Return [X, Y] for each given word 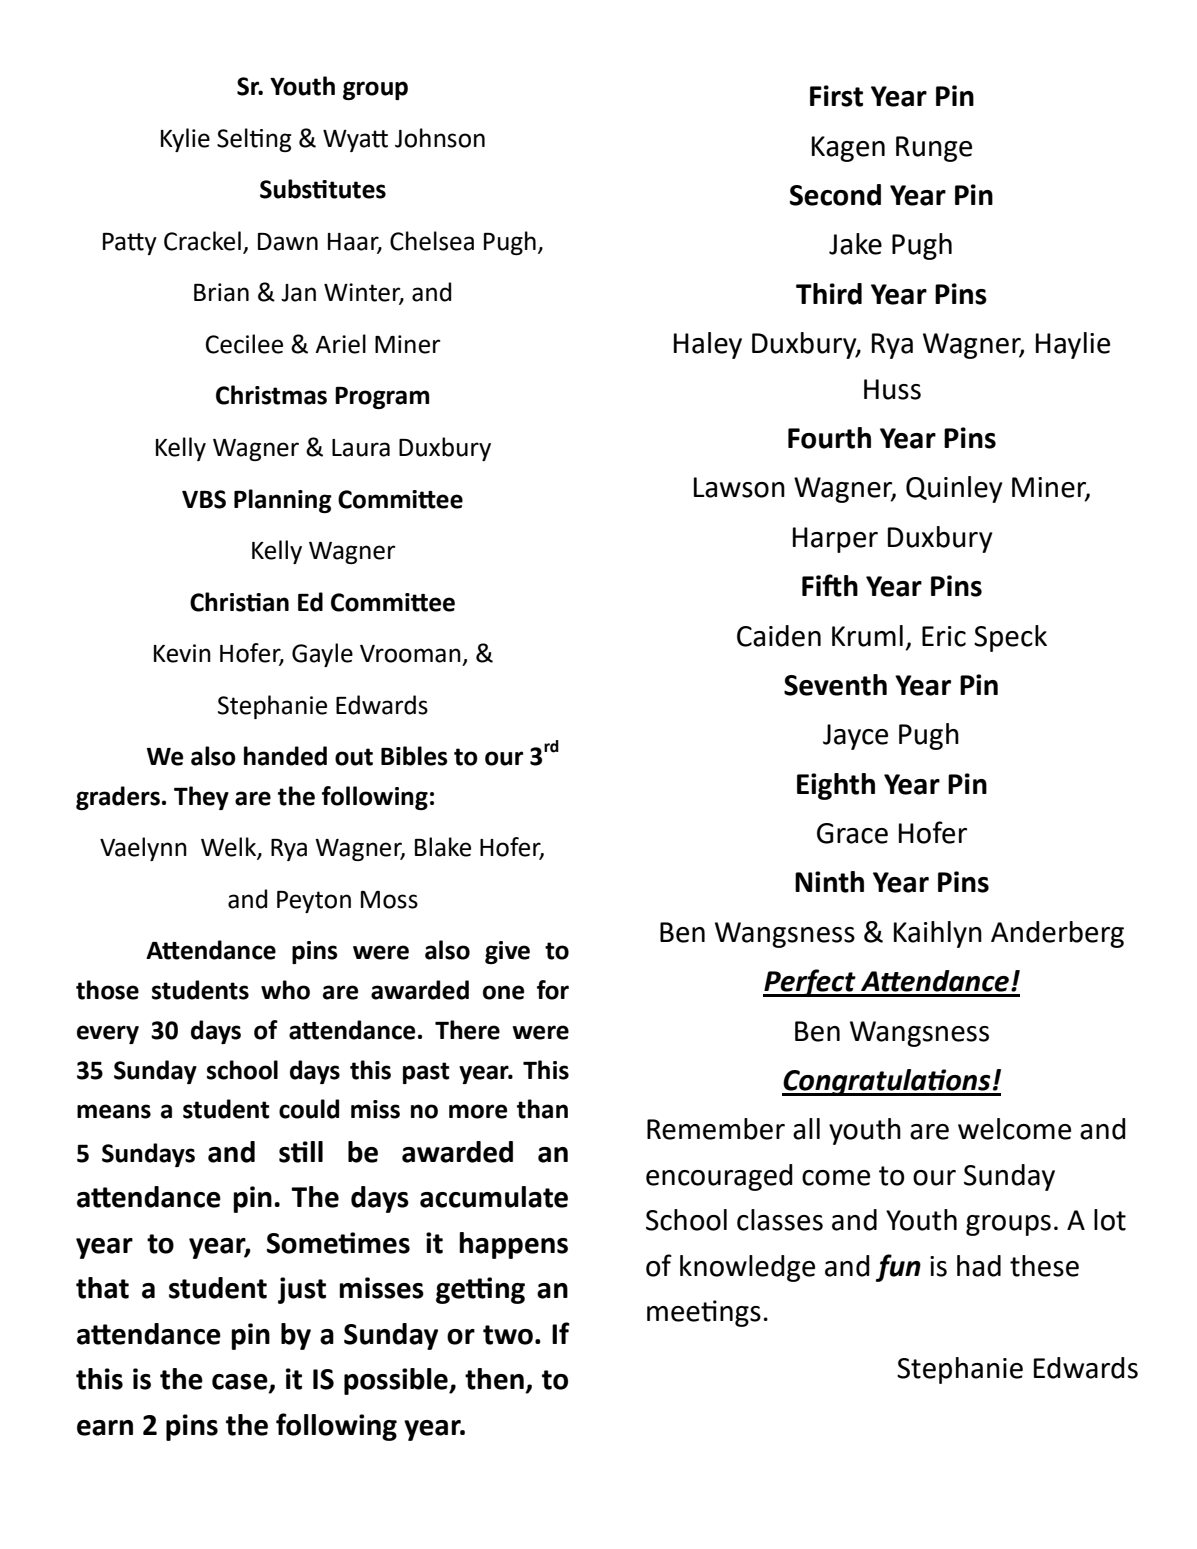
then [494, 1379]
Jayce [855, 737]
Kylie [185, 140]
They [201, 798]
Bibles [414, 756]
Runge [934, 149]
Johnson [440, 138]
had [979, 1266]
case [241, 1383]
